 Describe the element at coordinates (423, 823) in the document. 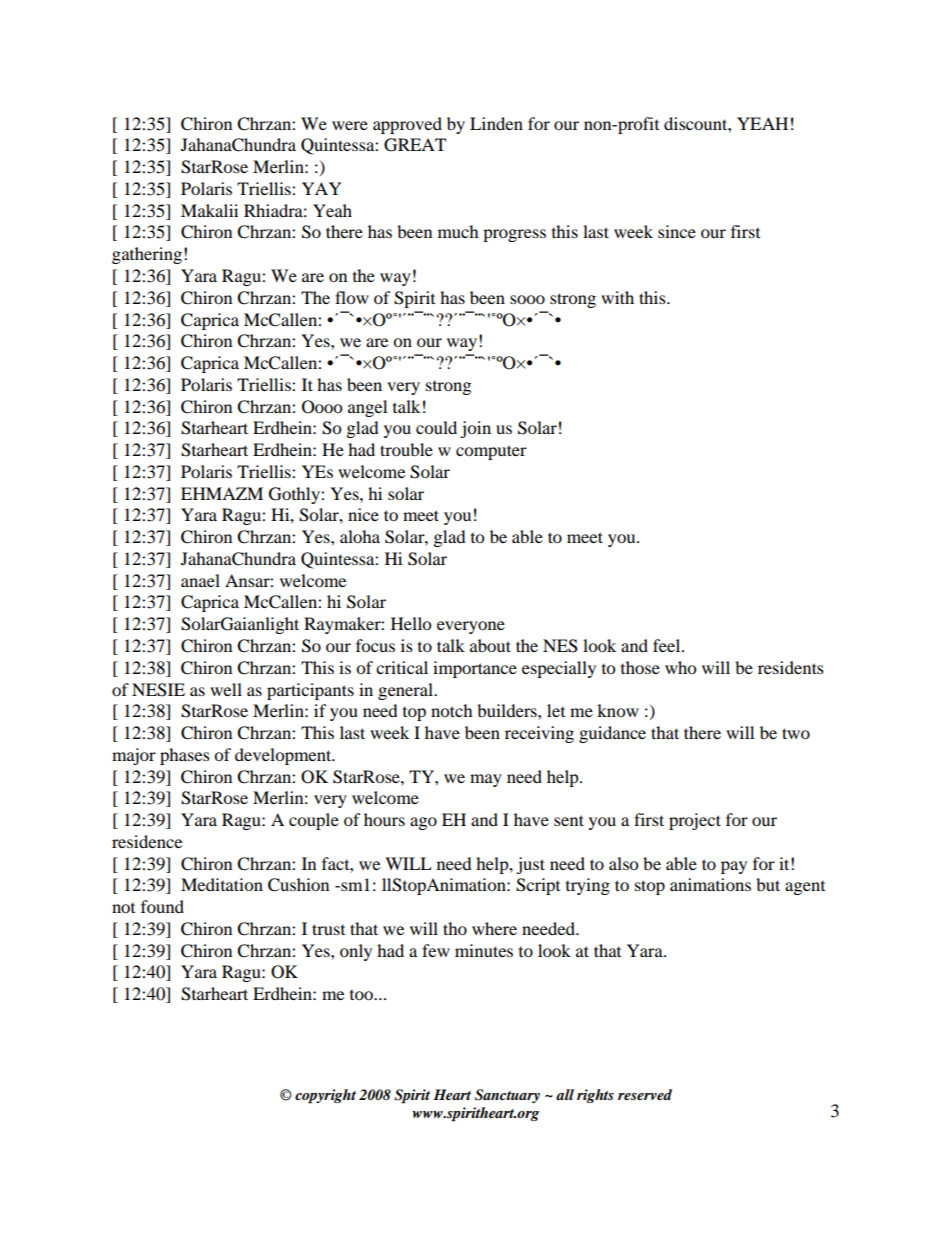

I see `ago` at that location.
